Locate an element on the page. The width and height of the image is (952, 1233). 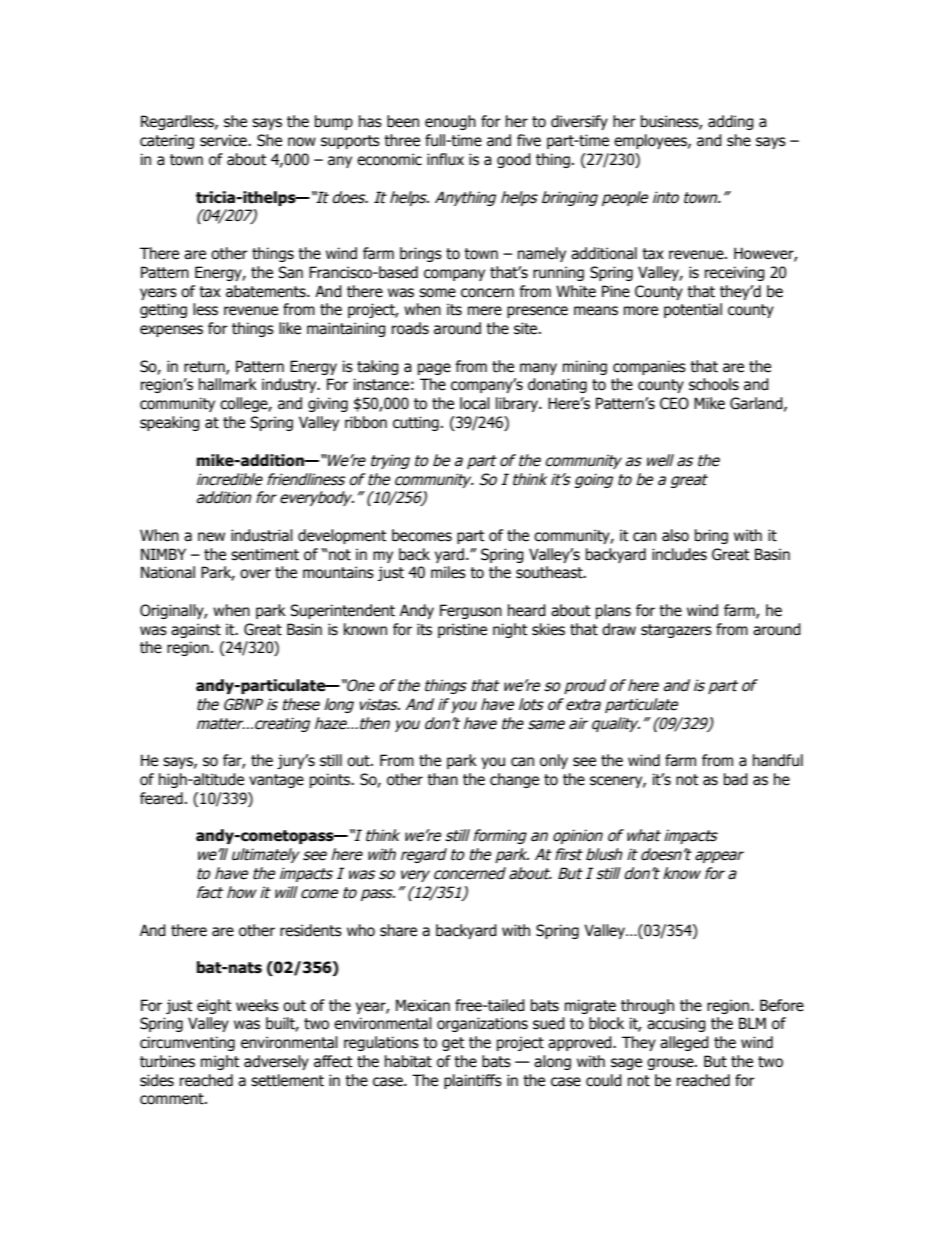
Ferguson is located at coordinates (471, 611).
